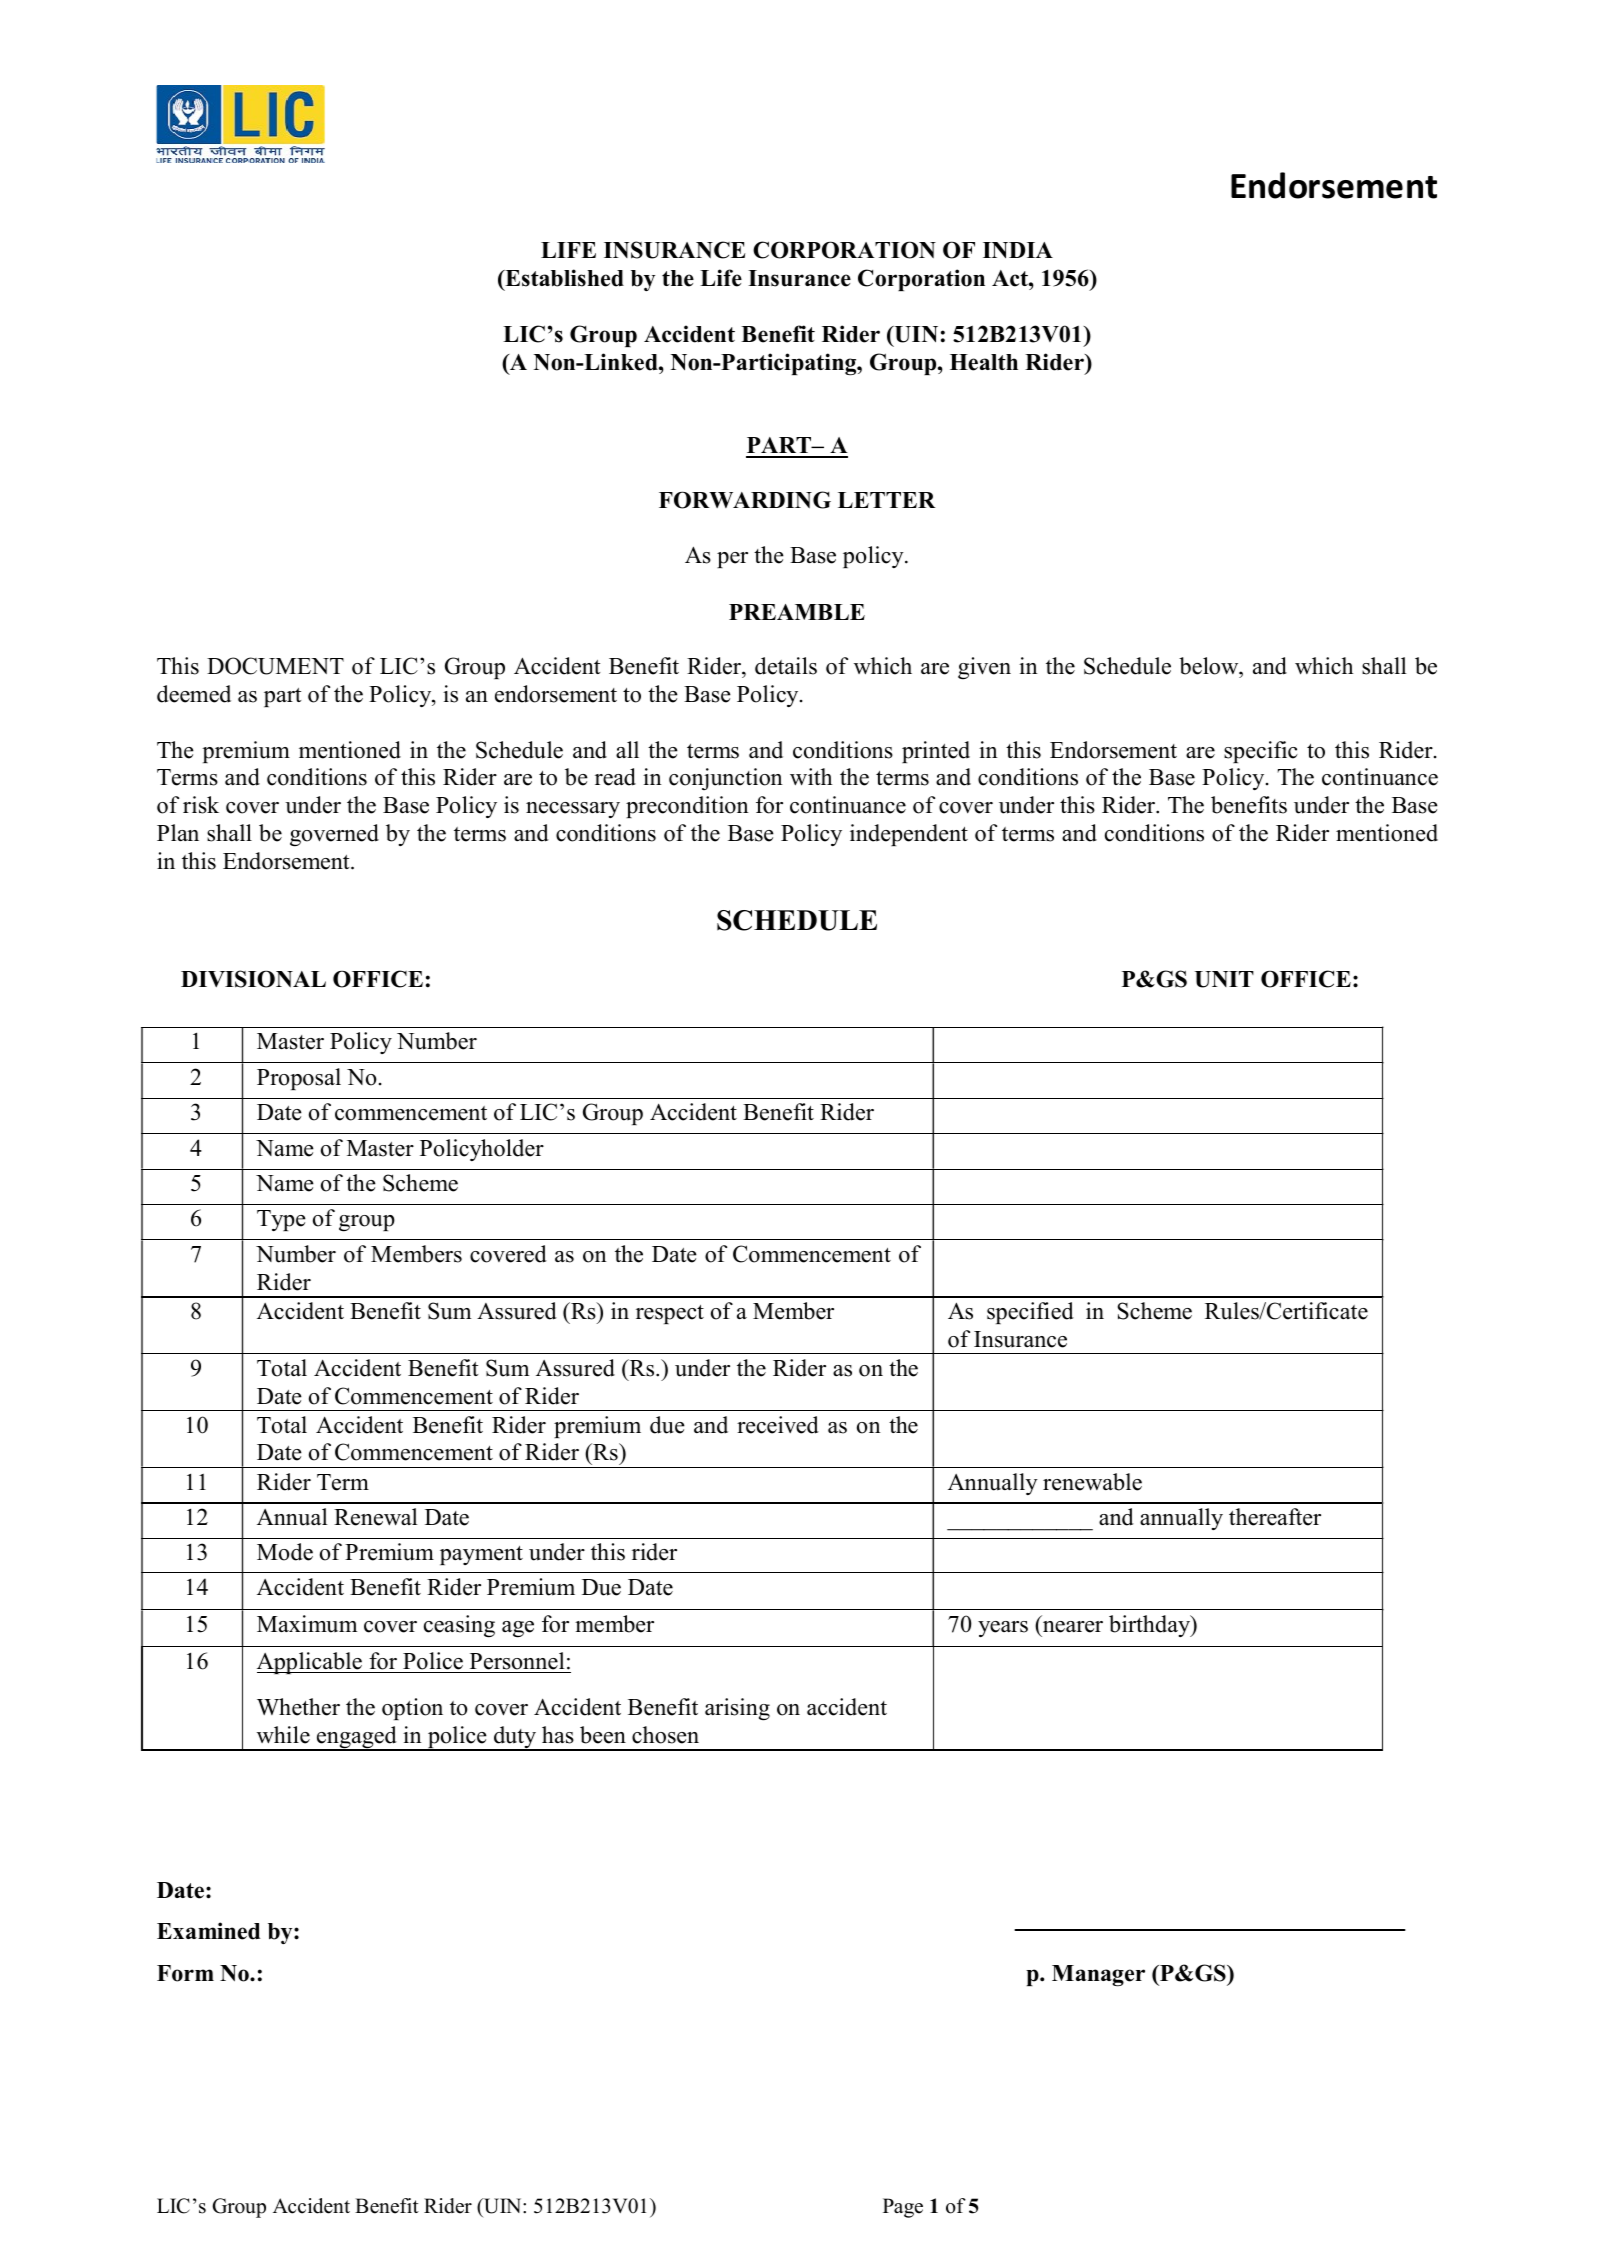  What do you see at coordinates (185, 1973) in the screenshot?
I see `Form` at bounding box center [185, 1973].
